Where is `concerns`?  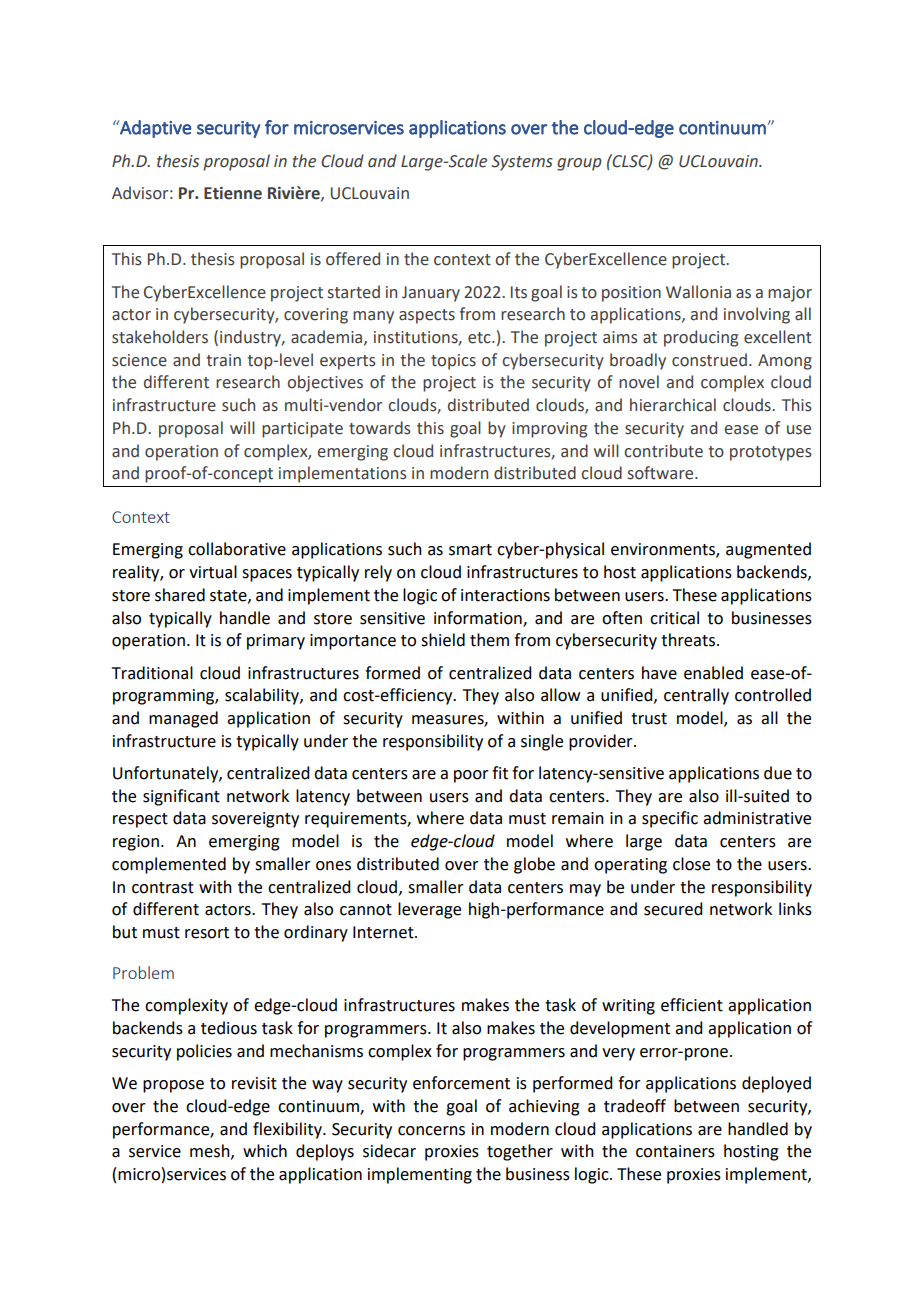
concerns is located at coordinates (431, 1131).
